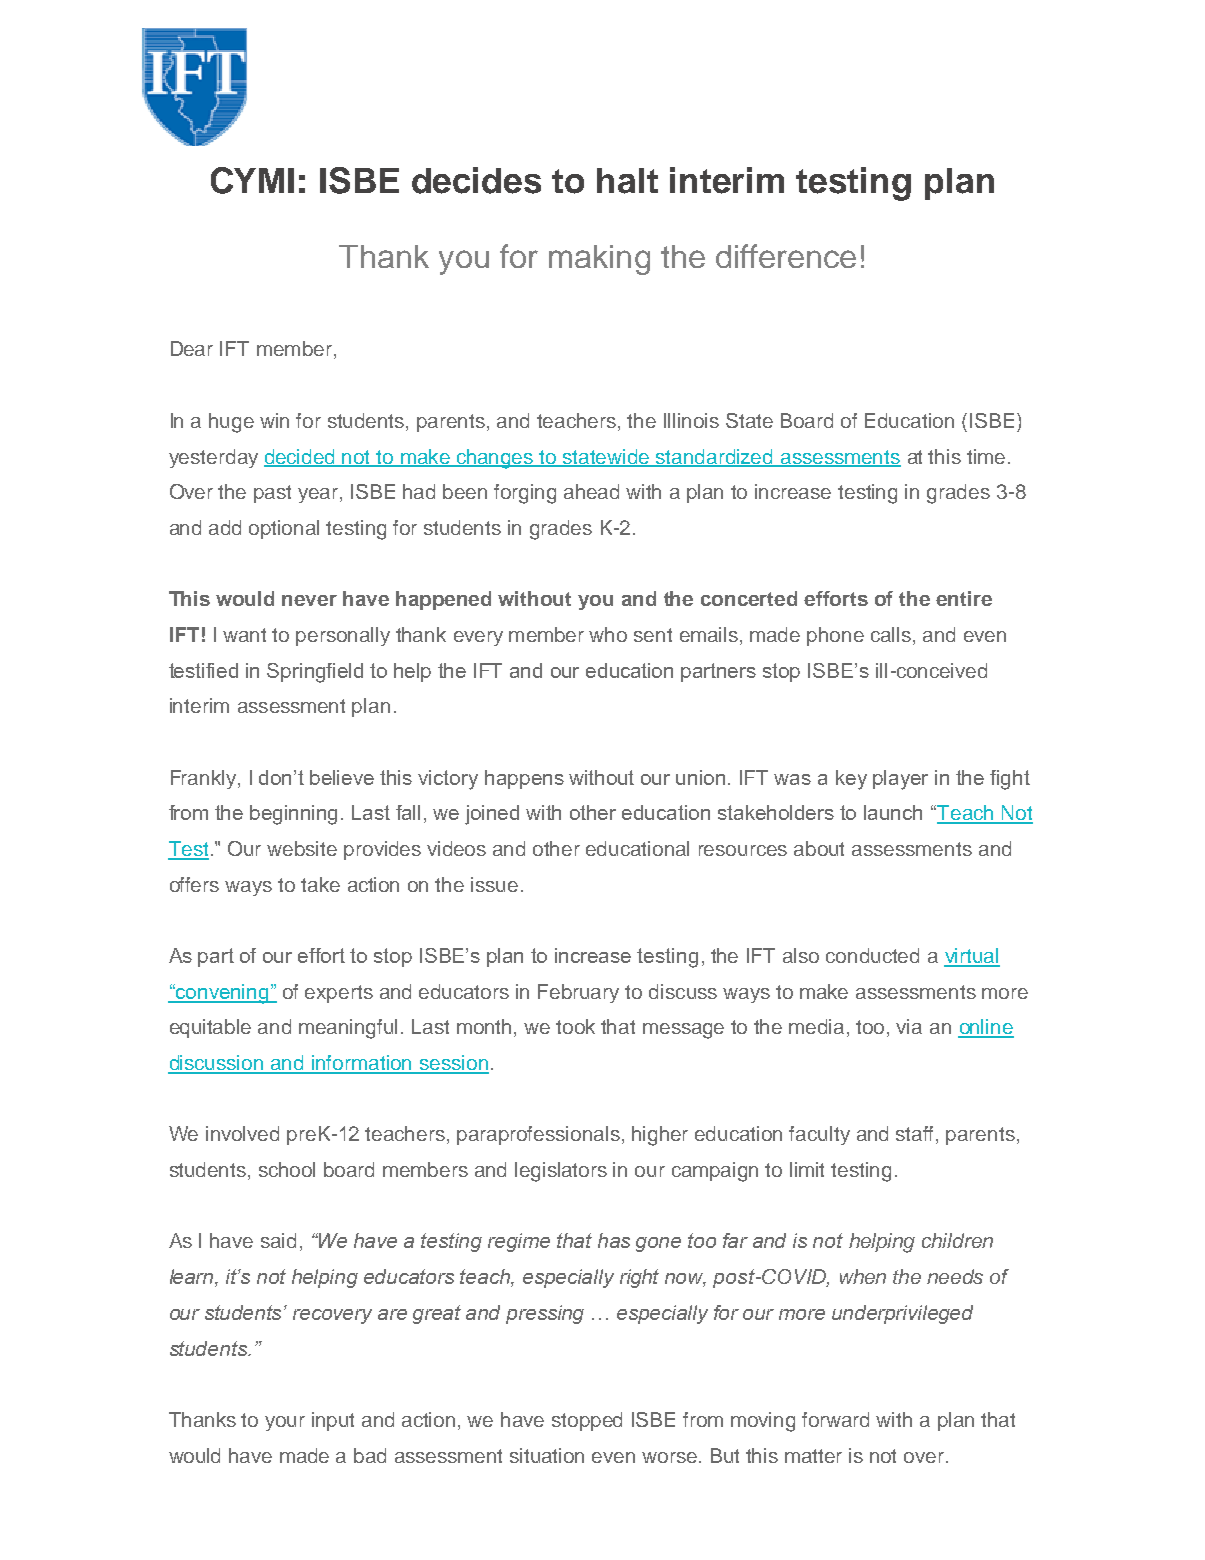 Image resolution: width=1205 pixels, height=1560 pixels. I want to click on involved, so click(242, 1133).
